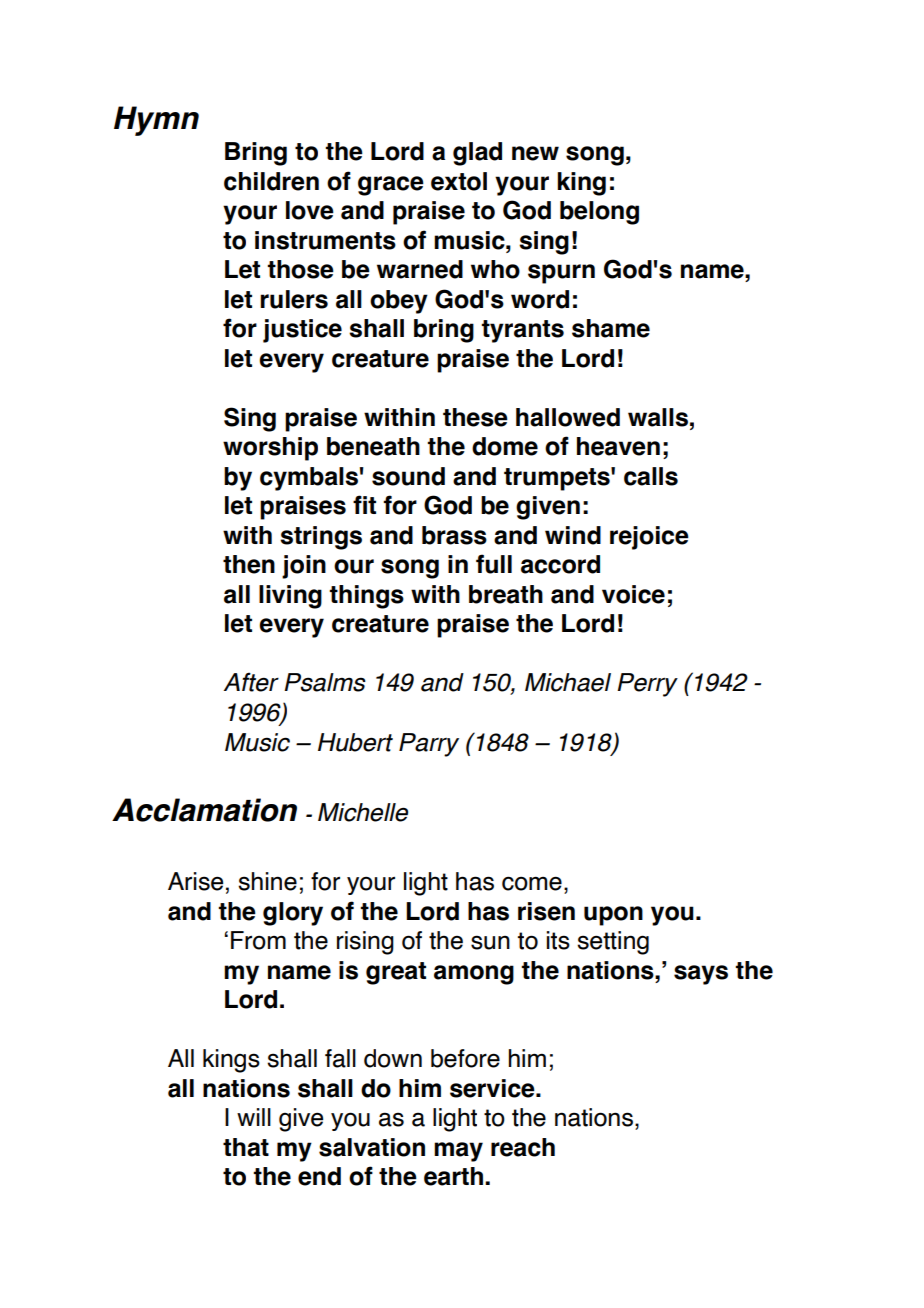 This image has height=1308, width=924. Describe the element at coordinates (613, 943) in the image. I see `setting` at that location.
